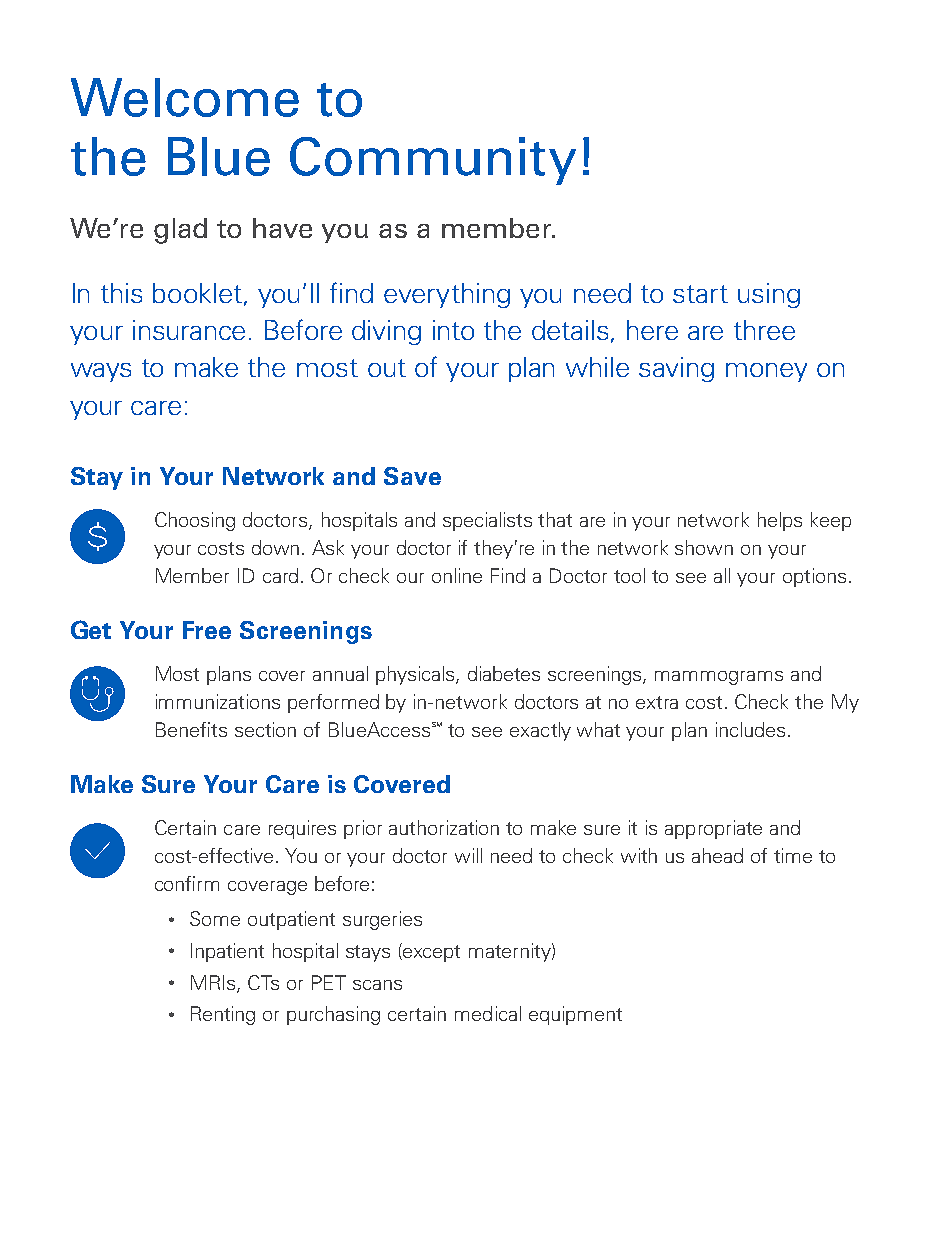  Describe the element at coordinates (700, 294) in the screenshot. I see `start` at that location.
